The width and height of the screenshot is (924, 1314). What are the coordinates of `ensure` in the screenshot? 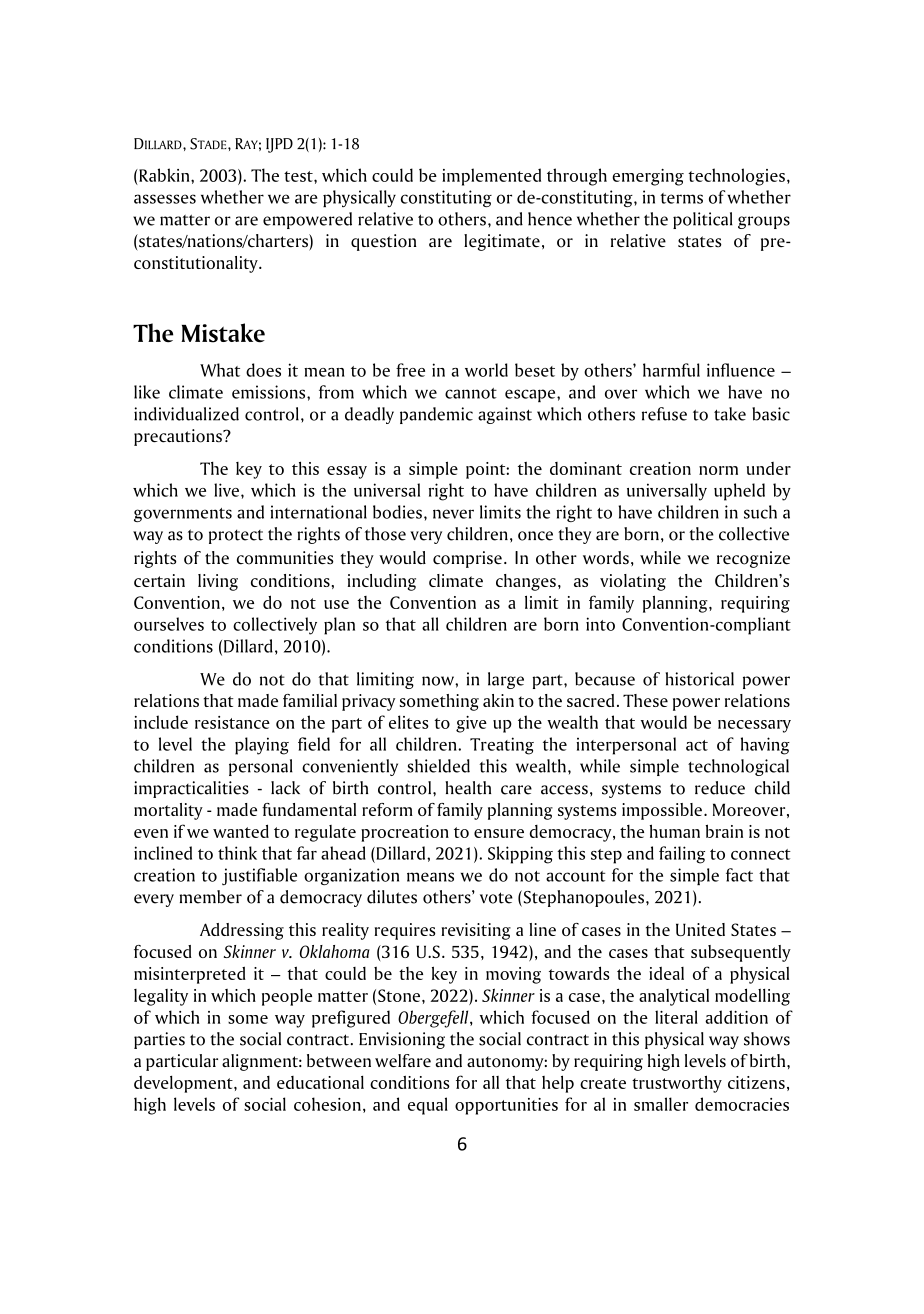 It's located at (499, 833).
